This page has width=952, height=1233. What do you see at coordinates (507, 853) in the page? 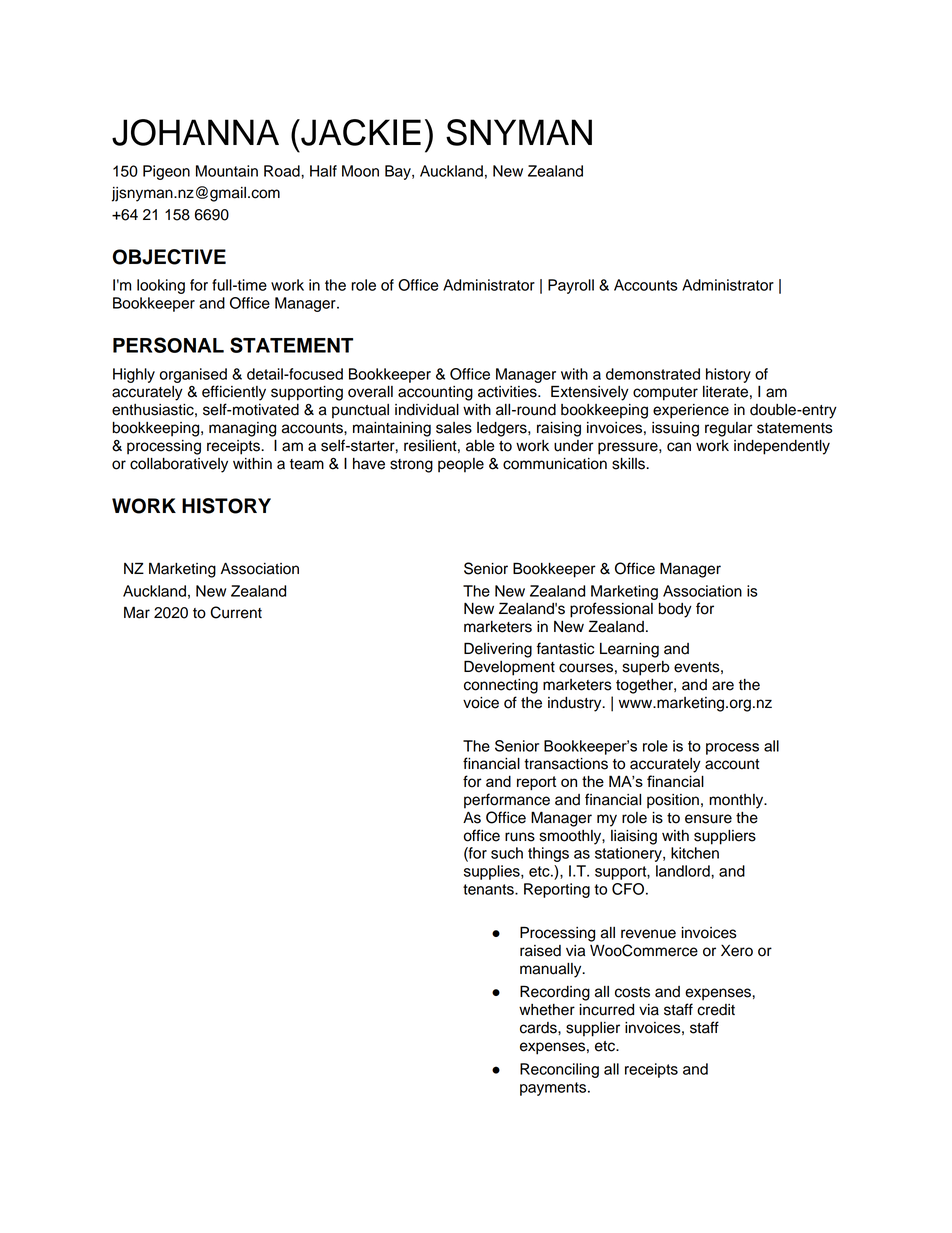
I see `such` at bounding box center [507, 853].
